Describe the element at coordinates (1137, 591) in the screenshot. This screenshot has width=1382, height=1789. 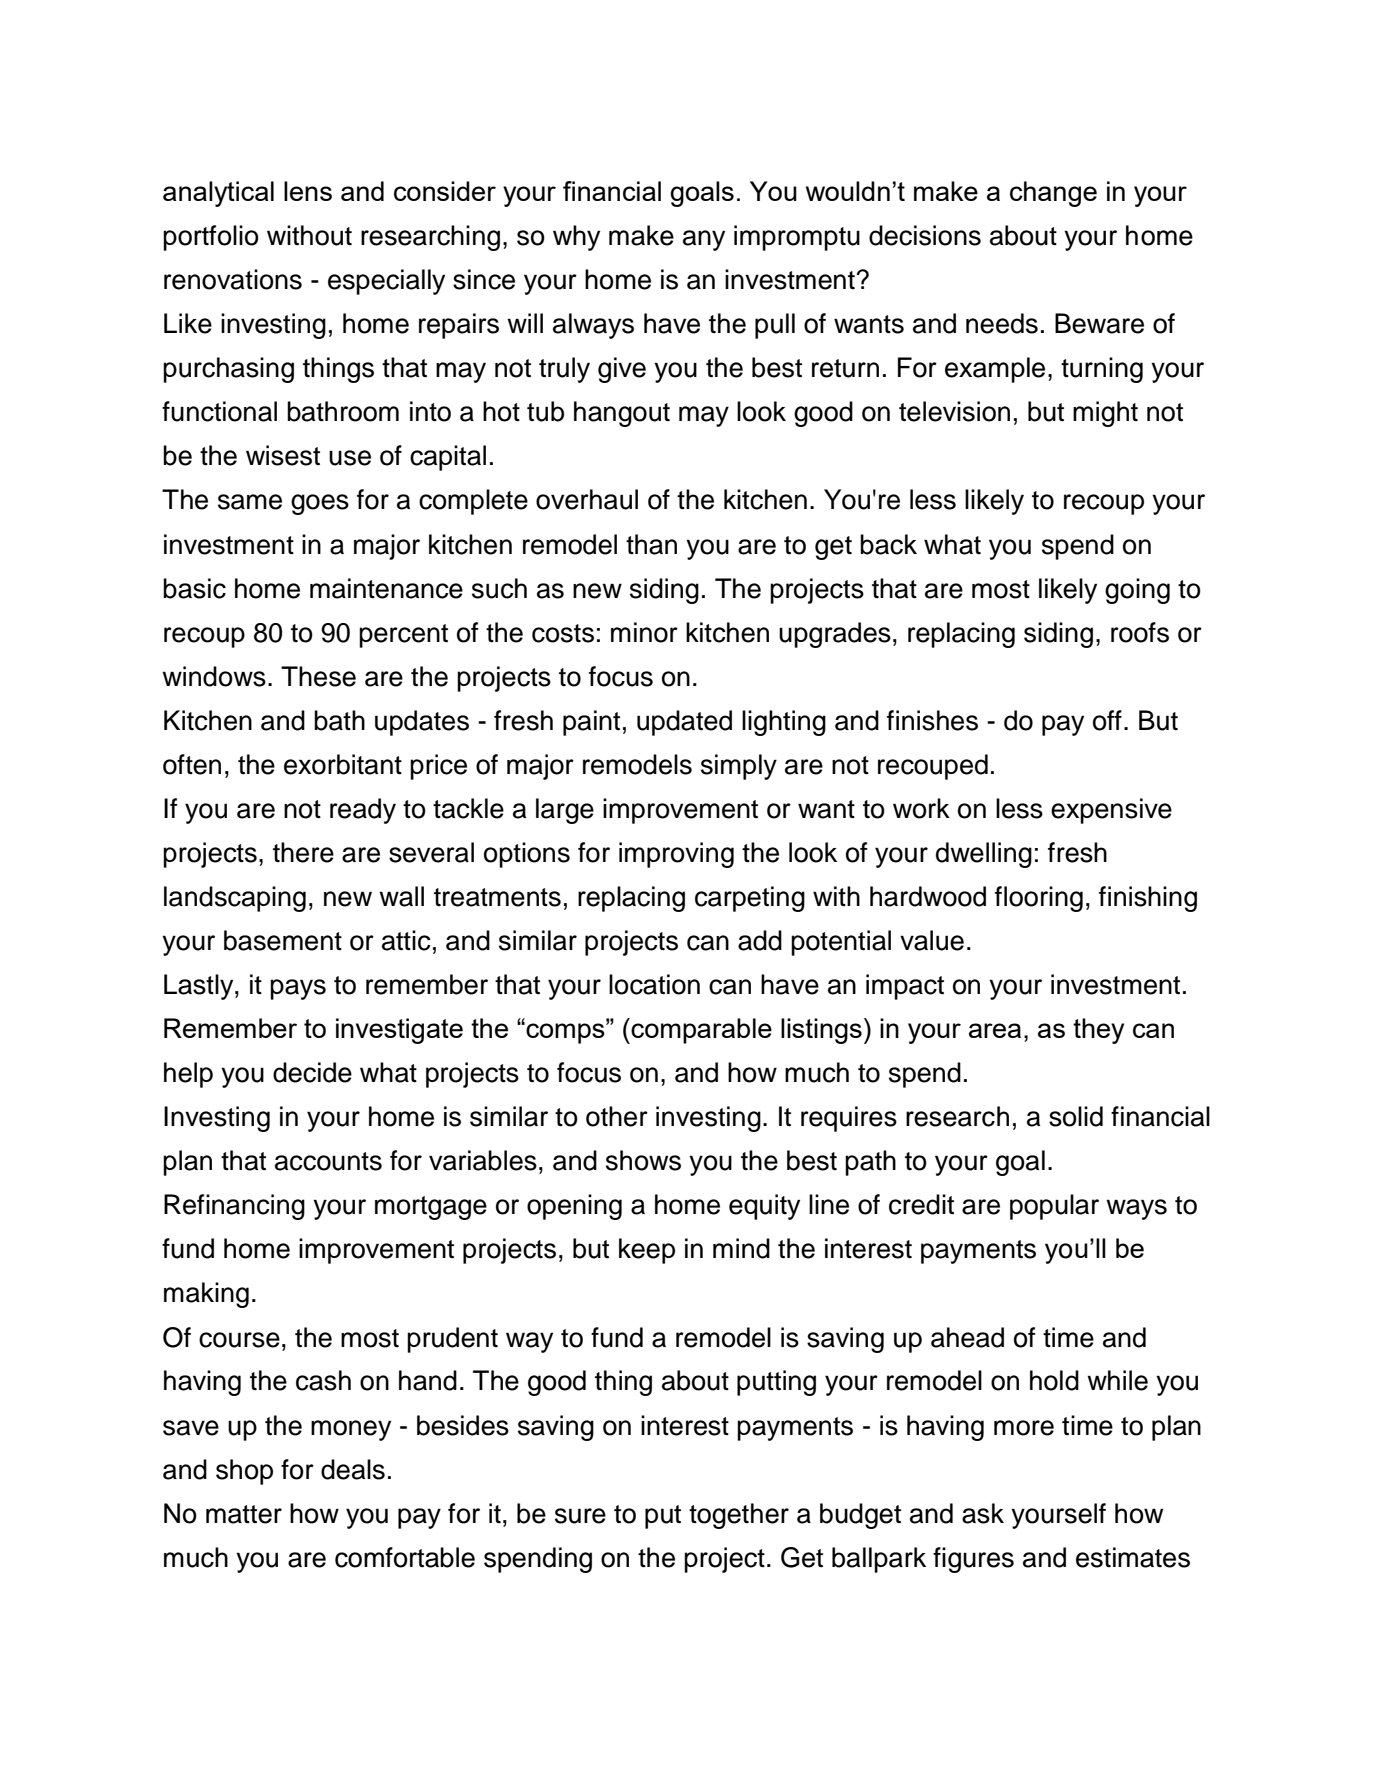
I see `going` at that location.
